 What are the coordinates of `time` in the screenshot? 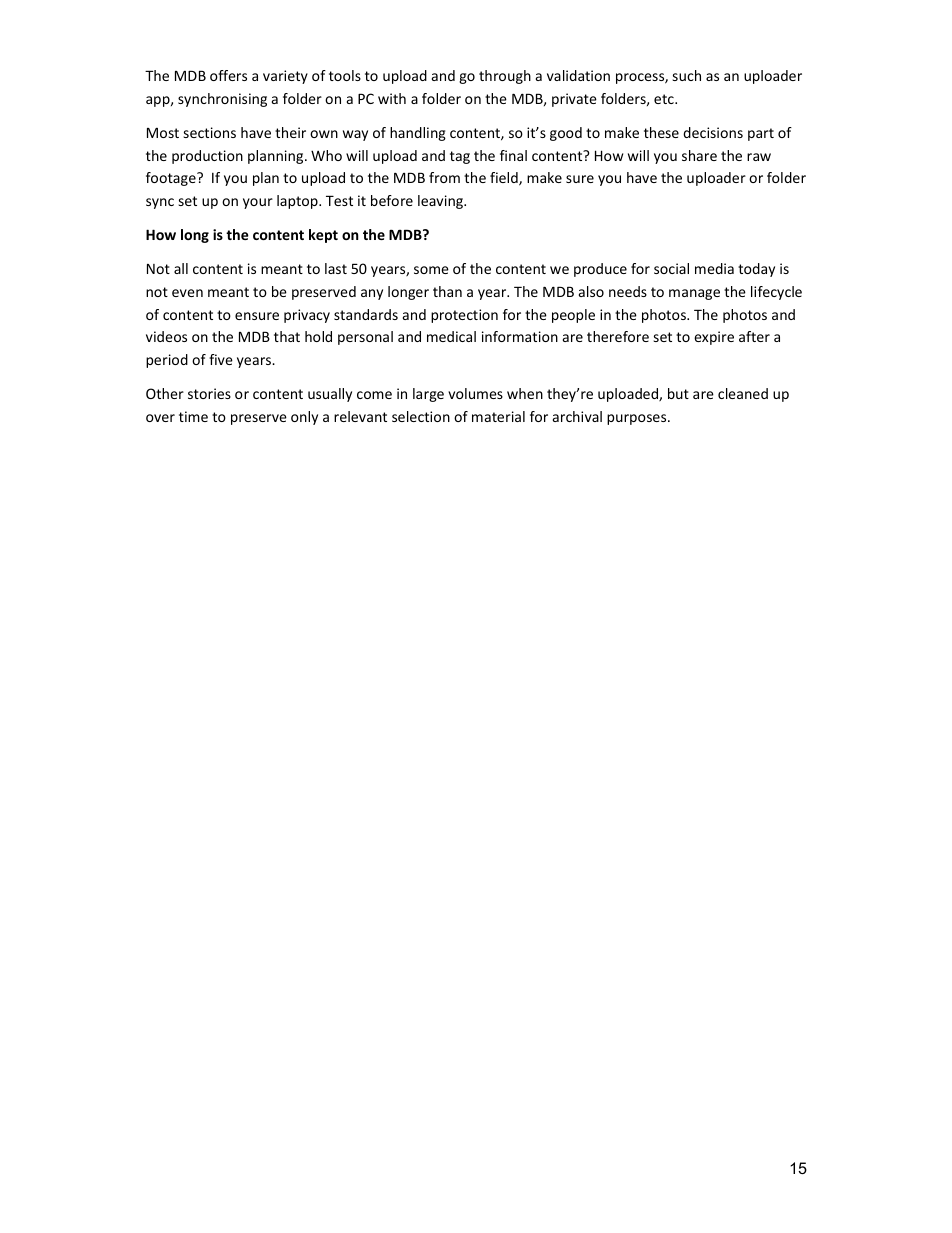 It's located at (193, 416).
